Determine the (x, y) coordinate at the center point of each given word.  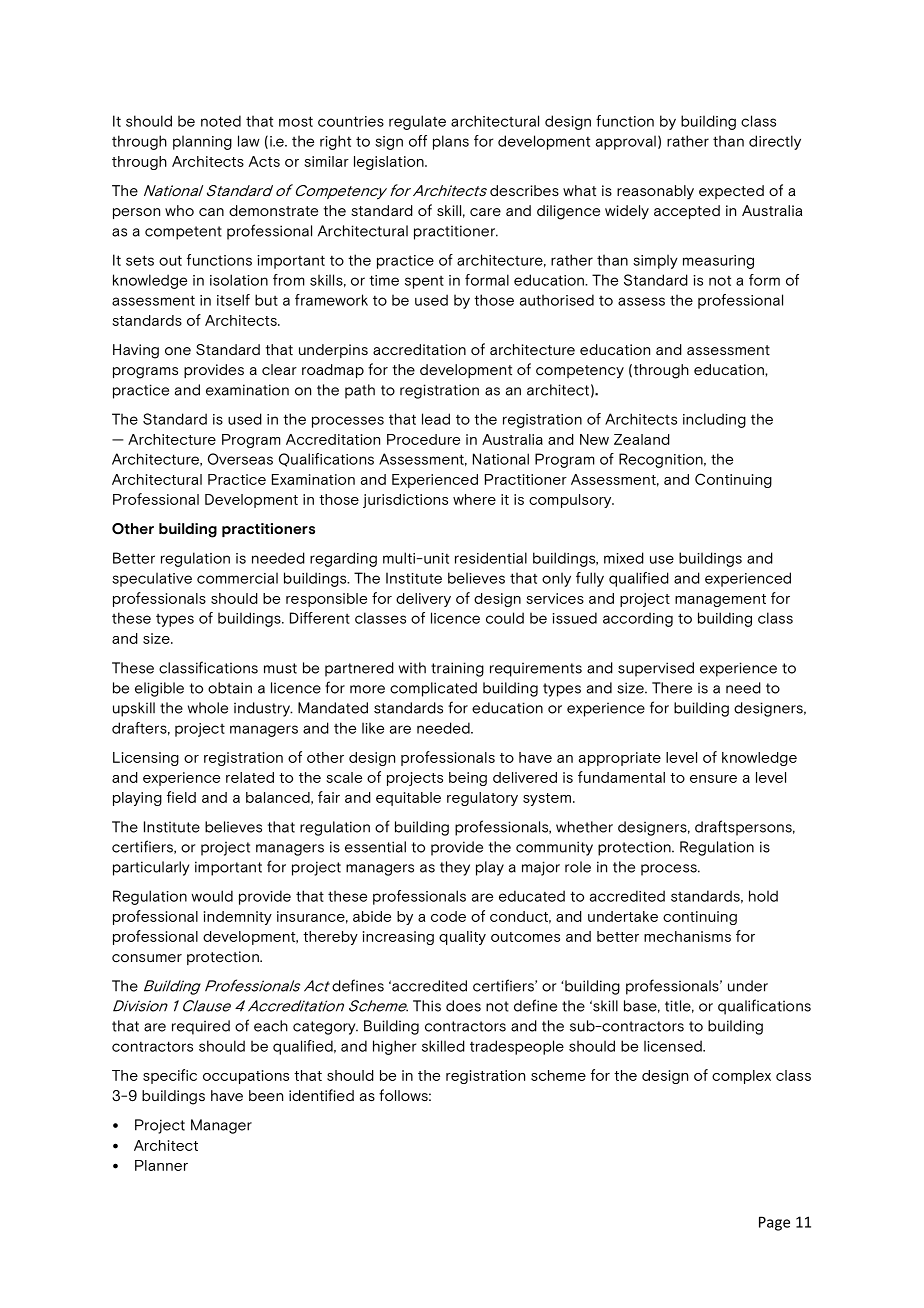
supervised (656, 669)
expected (731, 192)
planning (202, 142)
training (457, 669)
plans (451, 142)
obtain (230, 688)
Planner (161, 1165)
